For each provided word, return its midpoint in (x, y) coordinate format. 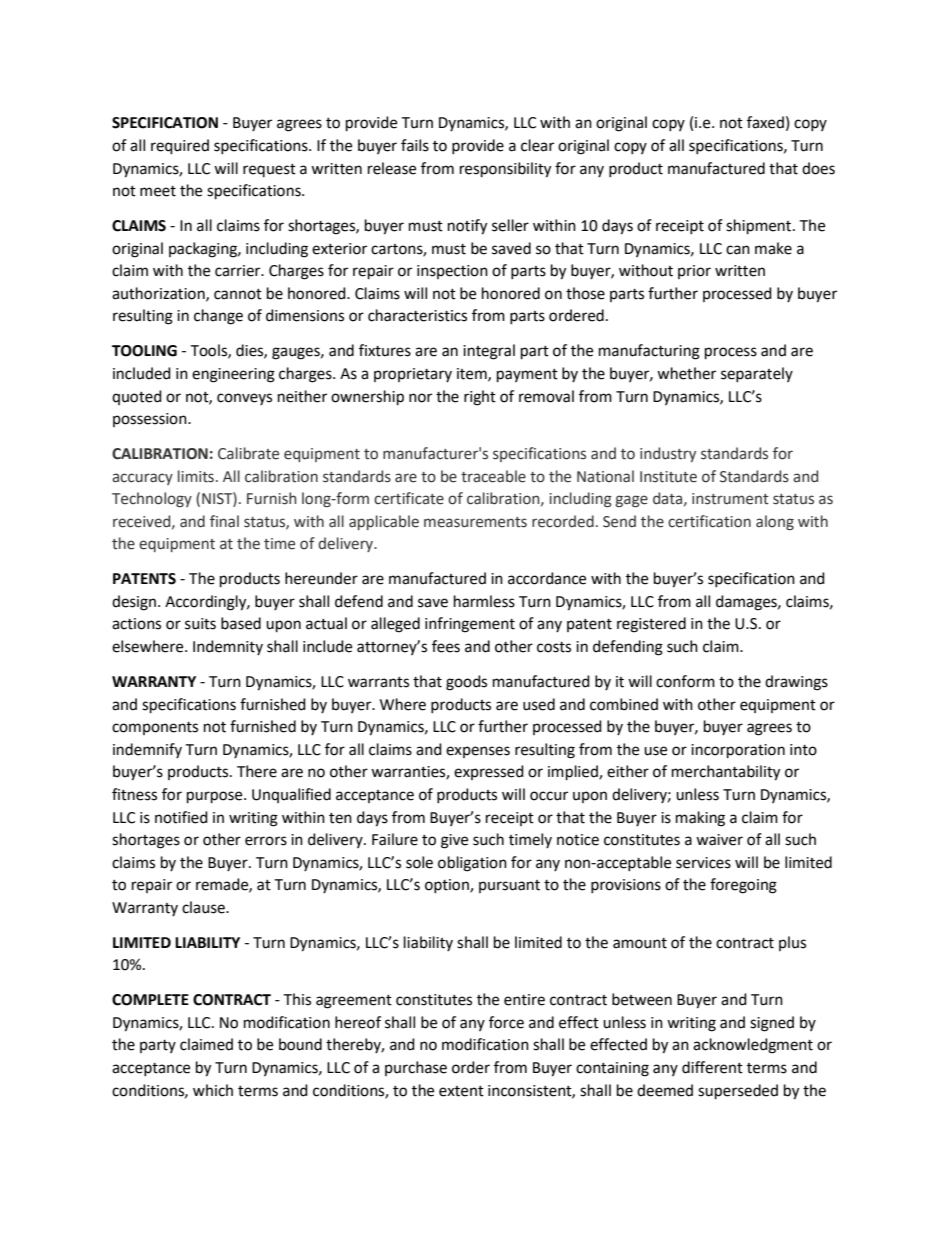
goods (466, 683)
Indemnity (228, 647)
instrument (730, 499)
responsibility (505, 170)
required (180, 147)
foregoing (743, 886)
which (213, 1090)
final (224, 521)
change (218, 317)
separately (757, 374)
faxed (765, 122)
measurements (475, 522)
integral (489, 352)
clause (204, 907)
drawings (796, 683)
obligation (472, 864)
